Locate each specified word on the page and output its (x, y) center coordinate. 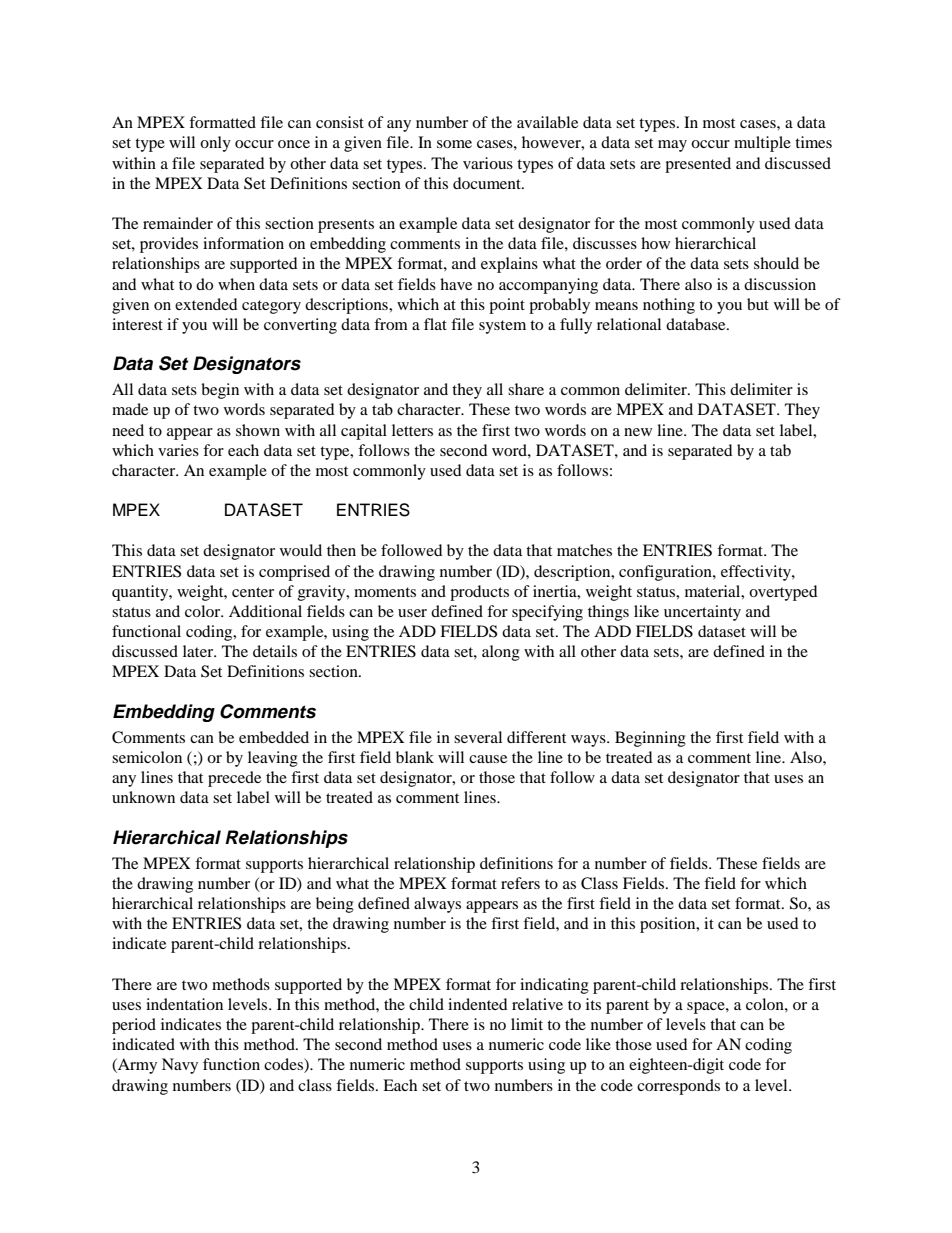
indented (478, 1004)
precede (234, 779)
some (454, 144)
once (294, 144)
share (526, 389)
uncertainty (702, 613)
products (479, 593)
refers (520, 883)
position (669, 925)
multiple (762, 144)
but (758, 304)
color (204, 611)
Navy (180, 1066)
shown (258, 430)
